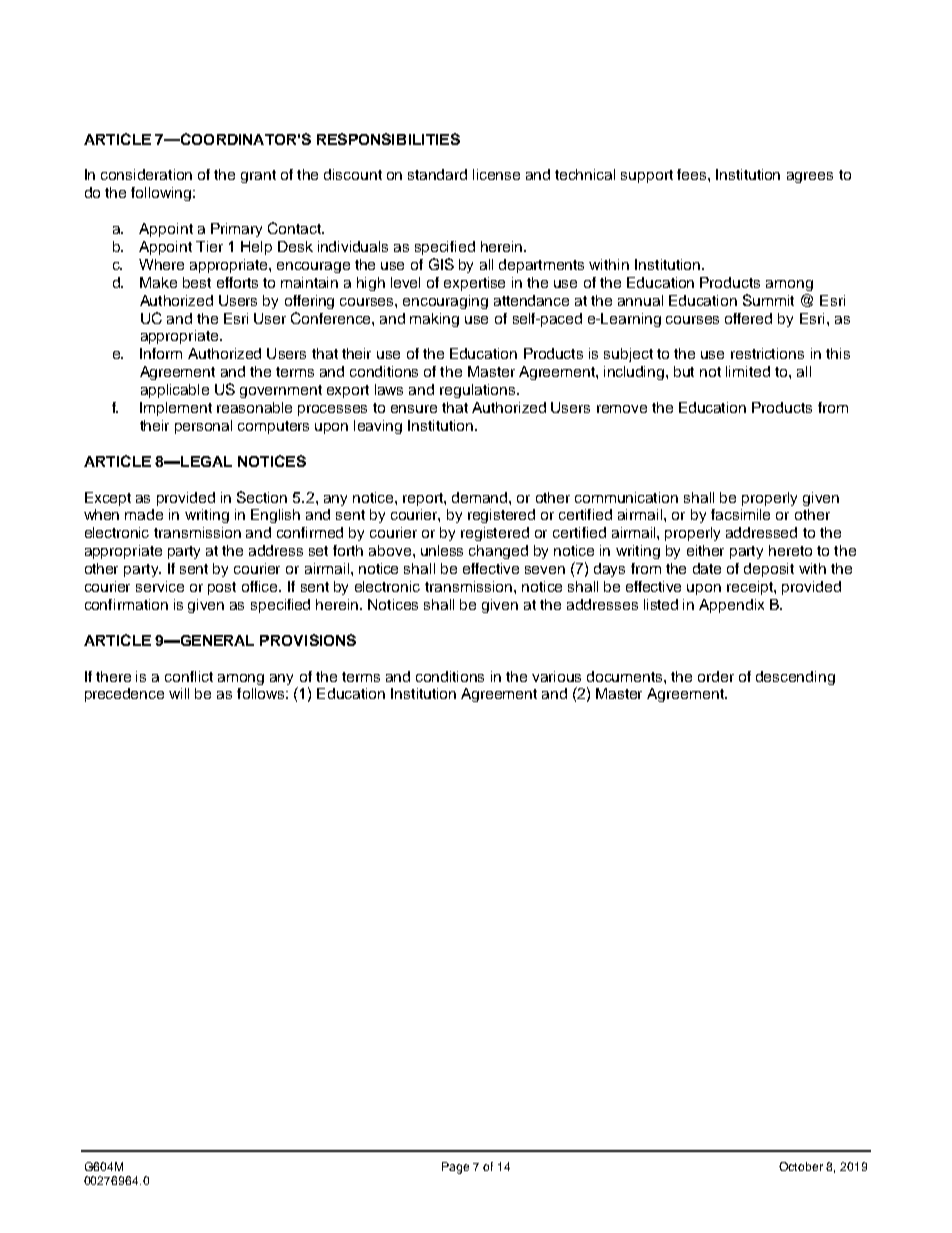  I want to click on order, so click(716, 676).
